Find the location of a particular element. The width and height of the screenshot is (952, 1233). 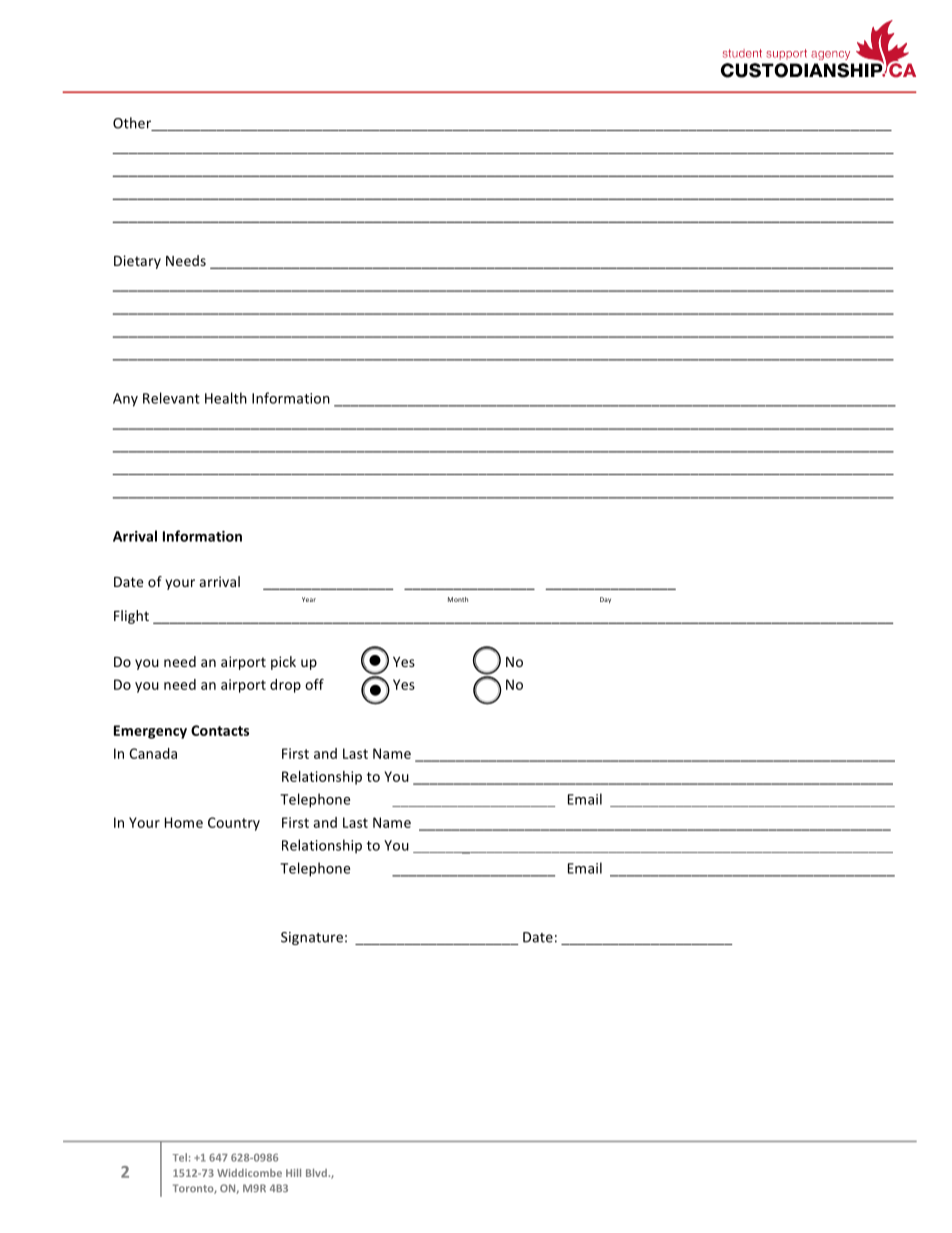

Hill is located at coordinates (293, 1173).
